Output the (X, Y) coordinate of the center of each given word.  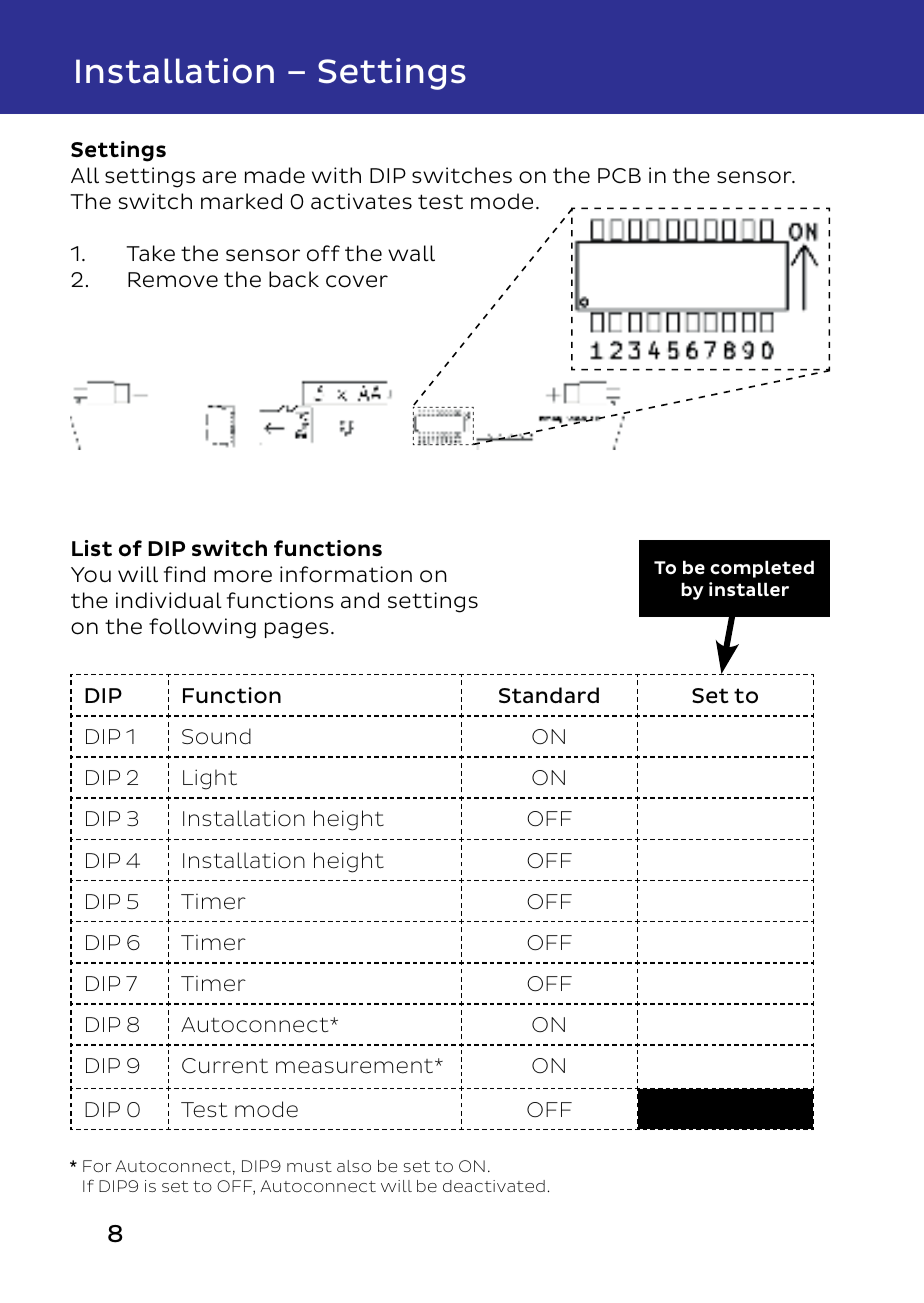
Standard (549, 695)
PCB (619, 175)
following (202, 628)
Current (225, 1066)
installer (749, 589)
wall (411, 253)
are (219, 177)
